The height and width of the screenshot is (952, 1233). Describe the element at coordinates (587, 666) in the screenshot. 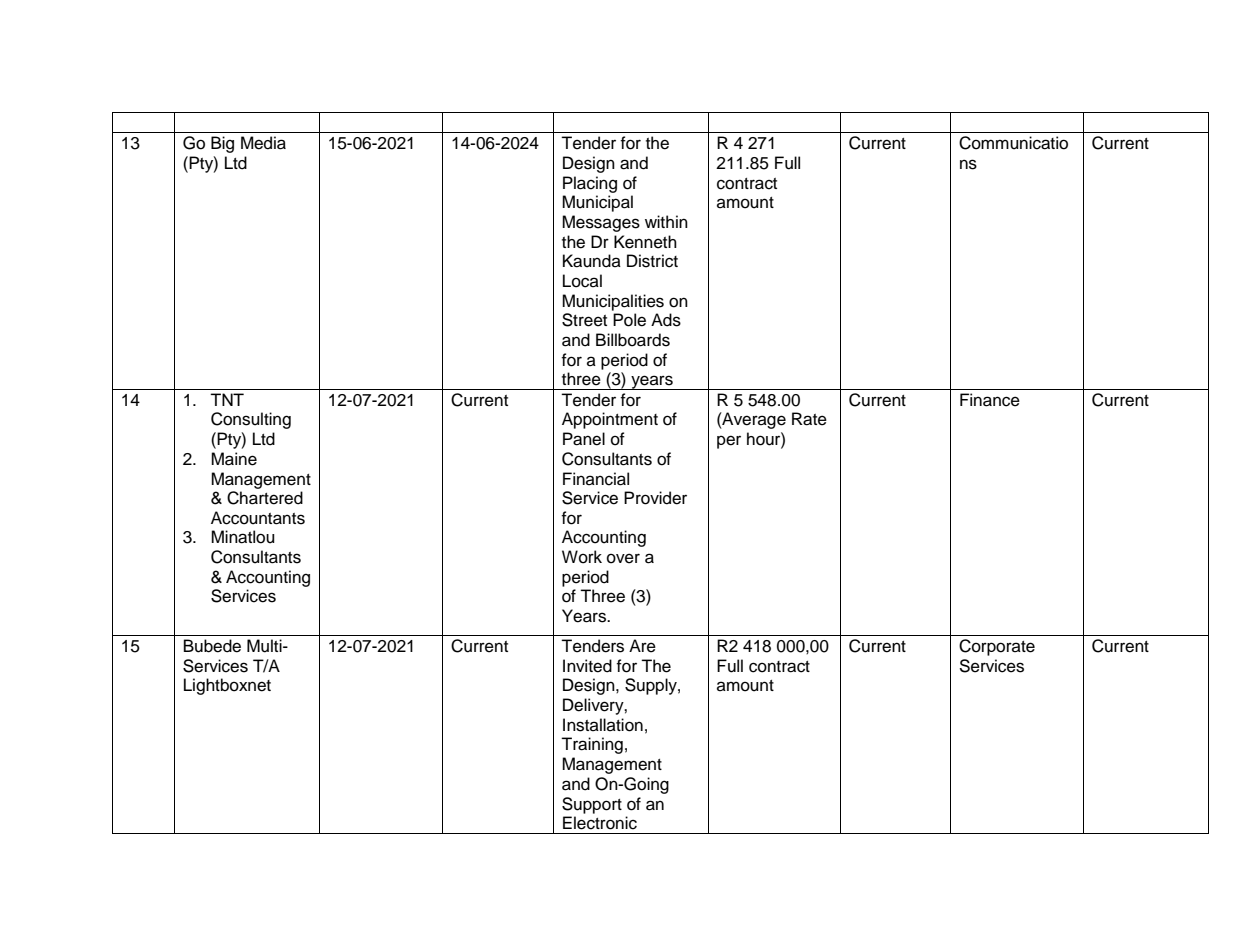

I see `Invited` at that location.
